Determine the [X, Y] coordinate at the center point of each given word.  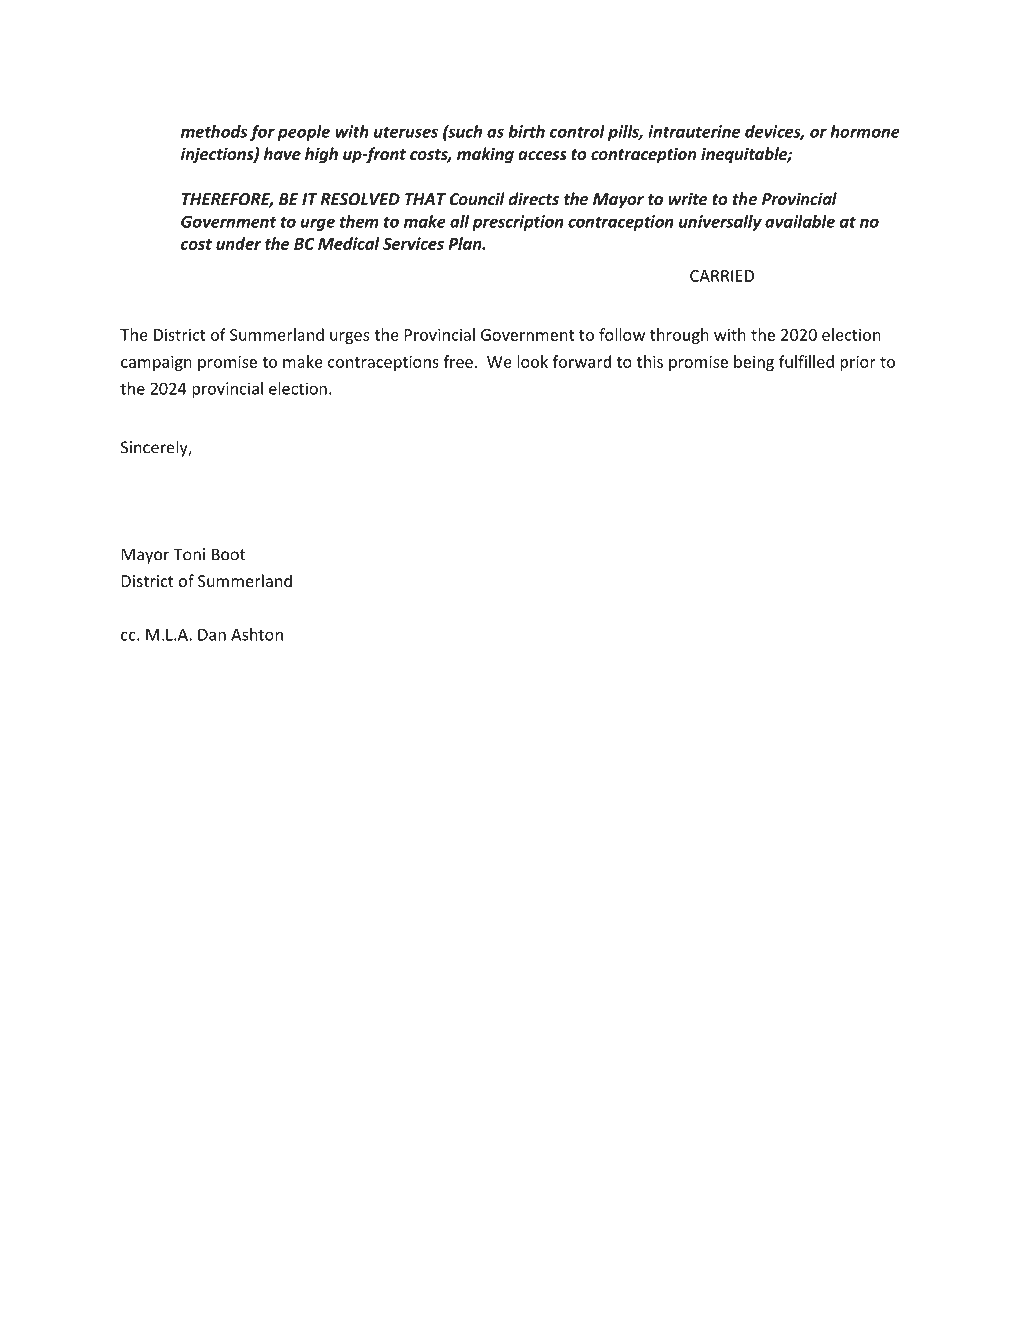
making [485, 155]
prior [858, 363]
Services [413, 243]
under [238, 243]
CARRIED [722, 276]
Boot [229, 554]
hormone [865, 131]
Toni [189, 554]
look [533, 361]
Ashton [257, 634]
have [282, 153]
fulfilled [806, 361]
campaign [156, 363]
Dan [212, 635]
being [754, 363]
